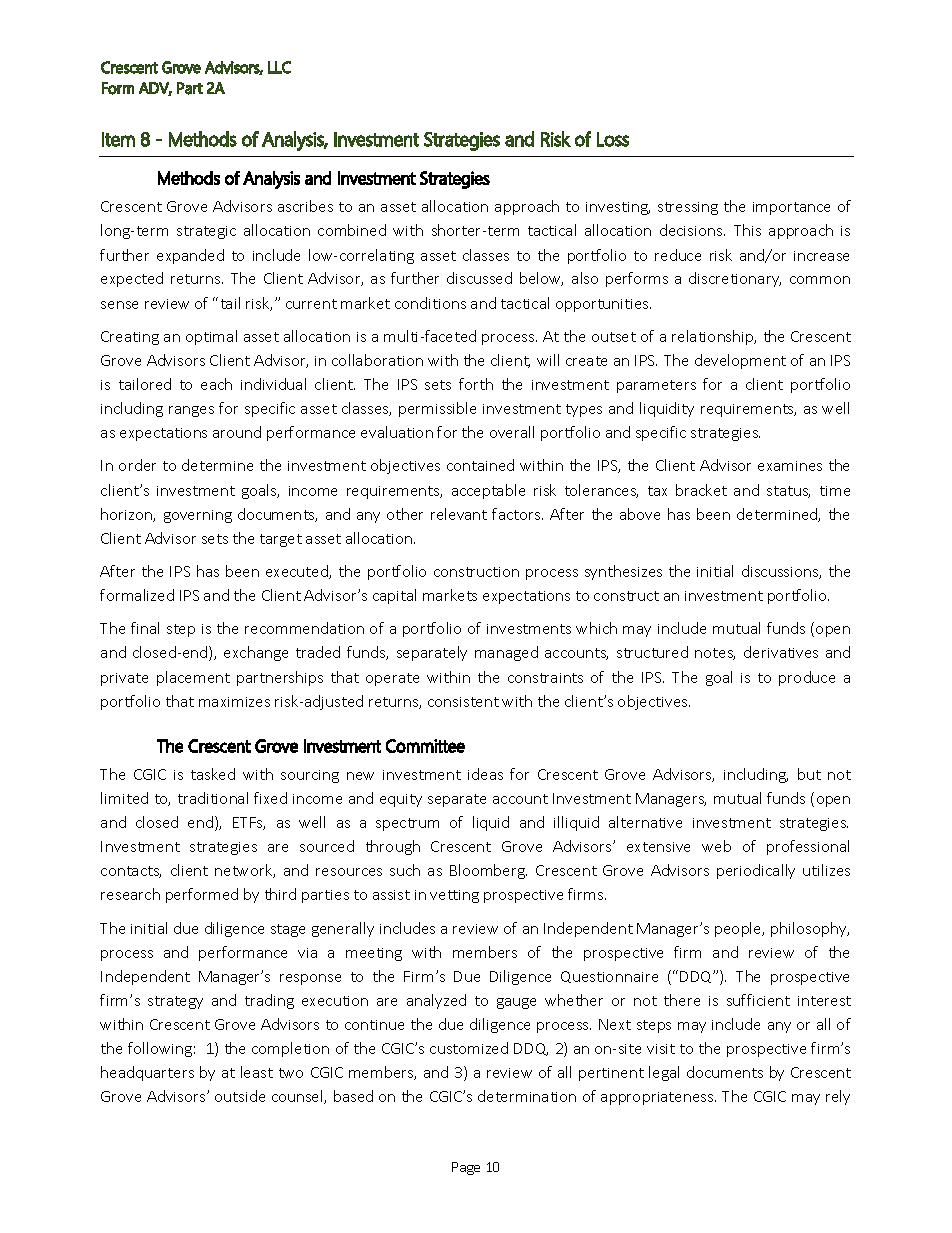 This screenshot has width=952, height=1233. Describe the element at coordinates (480, 465) in the screenshot. I see `contained` at that location.
